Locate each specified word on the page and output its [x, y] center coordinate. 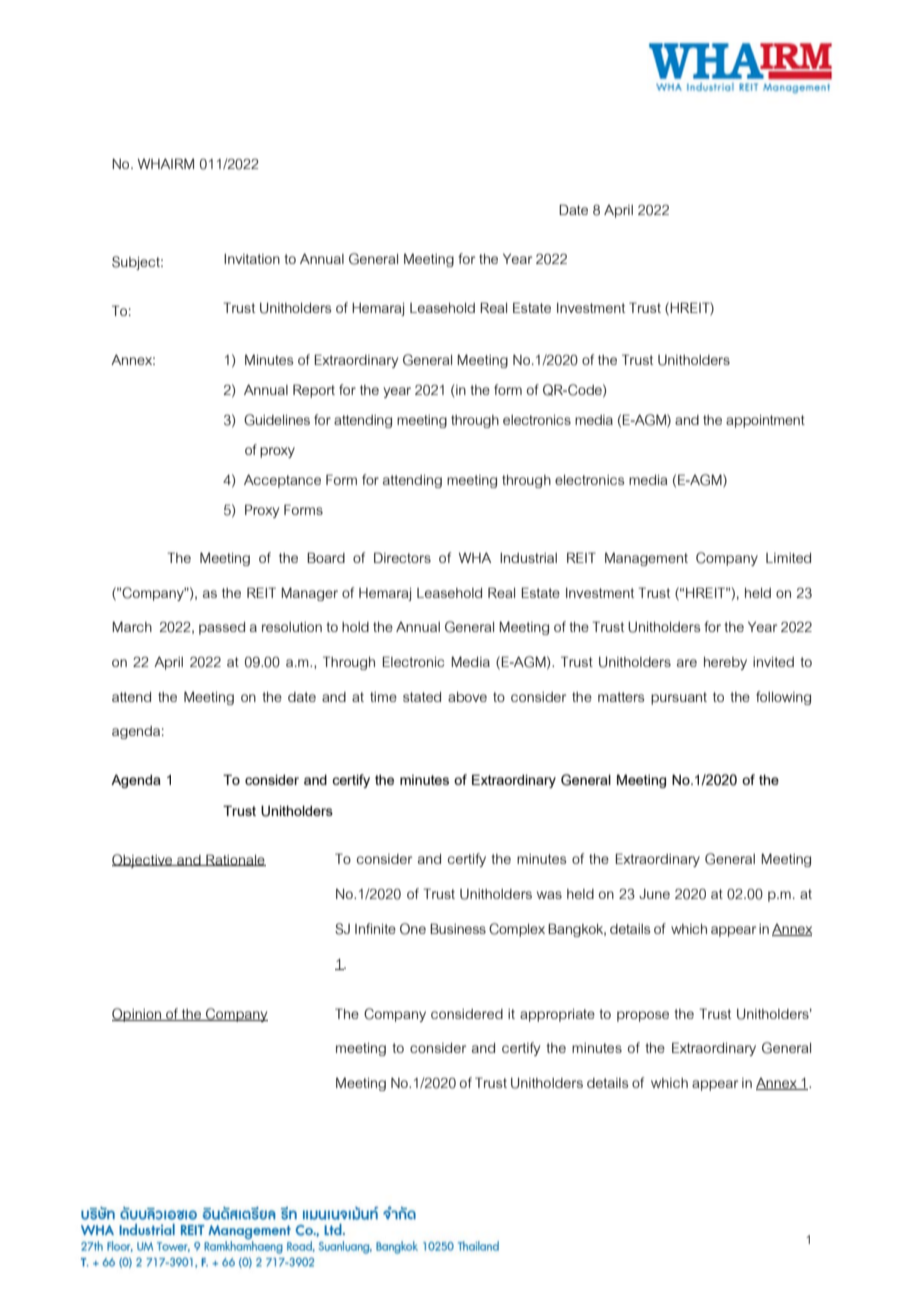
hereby [725, 663]
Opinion [137, 1015]
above [467, 697]
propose [643, 1016]
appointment [765, 421]
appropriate [557, 1015]
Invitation [252, 259]
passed [222, 628]
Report [314, 391]
